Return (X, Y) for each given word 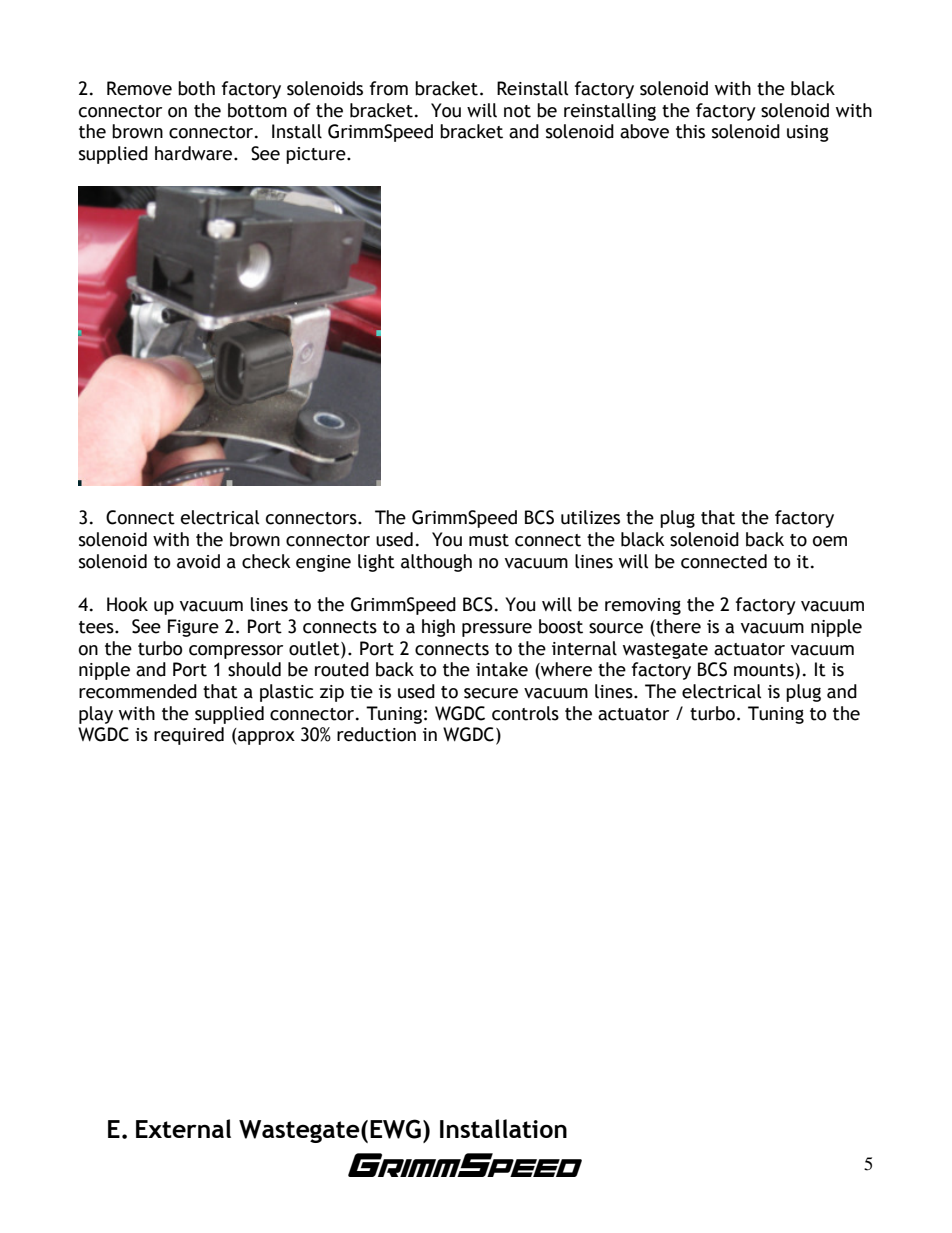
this (690, 131)
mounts (764, 670)
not (517, 111)
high (438, 628)
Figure (193, 628)
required (189, 736)
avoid (198, 561)
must (489, 540)
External (183, 1128)
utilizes (590, 517)
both (196, 88)
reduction (376, 734)
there (677, 627)
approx (265, 738)
